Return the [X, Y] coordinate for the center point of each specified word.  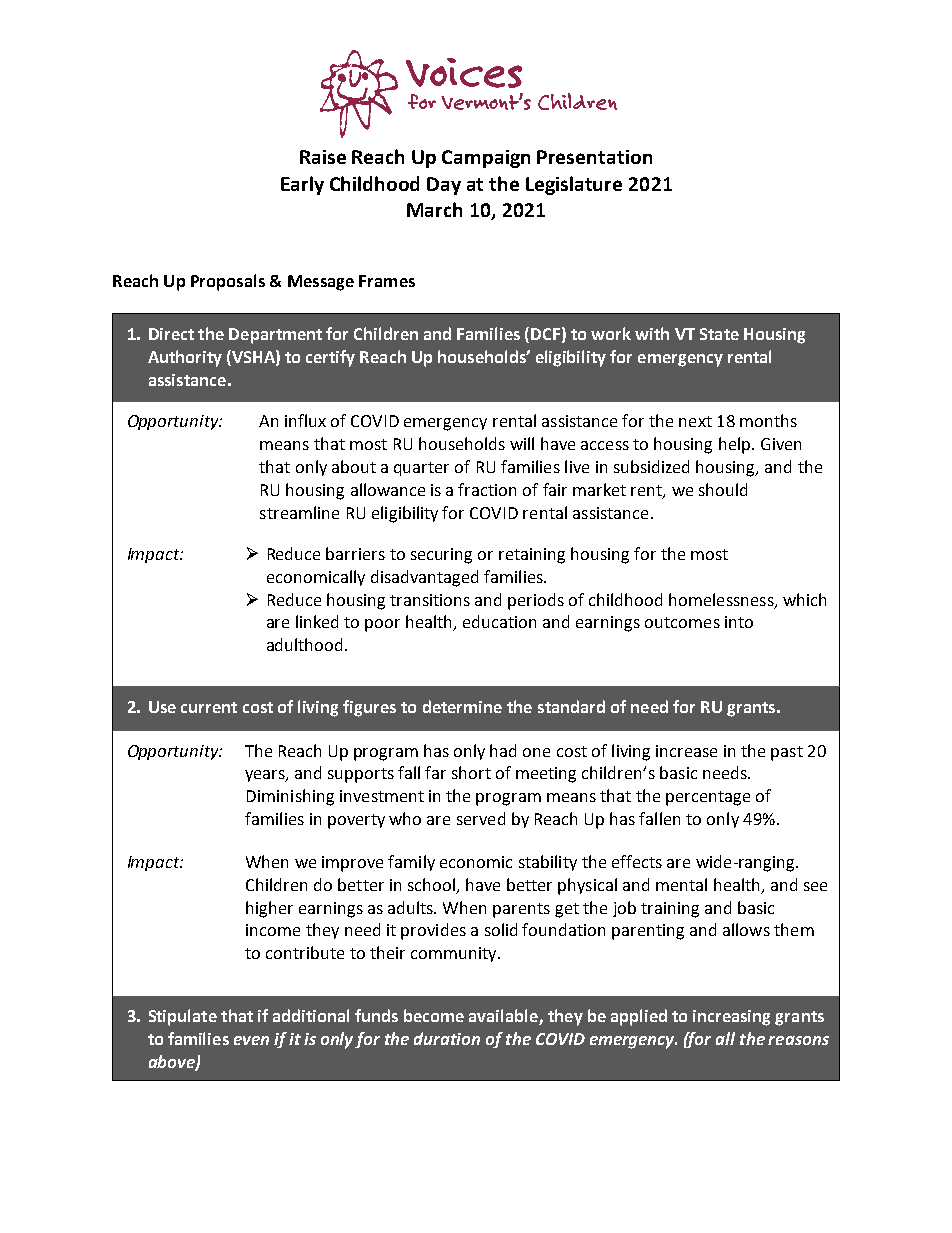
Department [275, 336]
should [723, 489]
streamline [299, 512]
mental [681, 884]
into [739, 622]
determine [462, 706]
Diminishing [290, 797]
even [251, 1040]
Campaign [486, 159]
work [611, 333]
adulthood [304, 644]
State [719, 334]
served [481, 818]
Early [302, 185]
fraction [487, 489]
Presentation [594, 157]
